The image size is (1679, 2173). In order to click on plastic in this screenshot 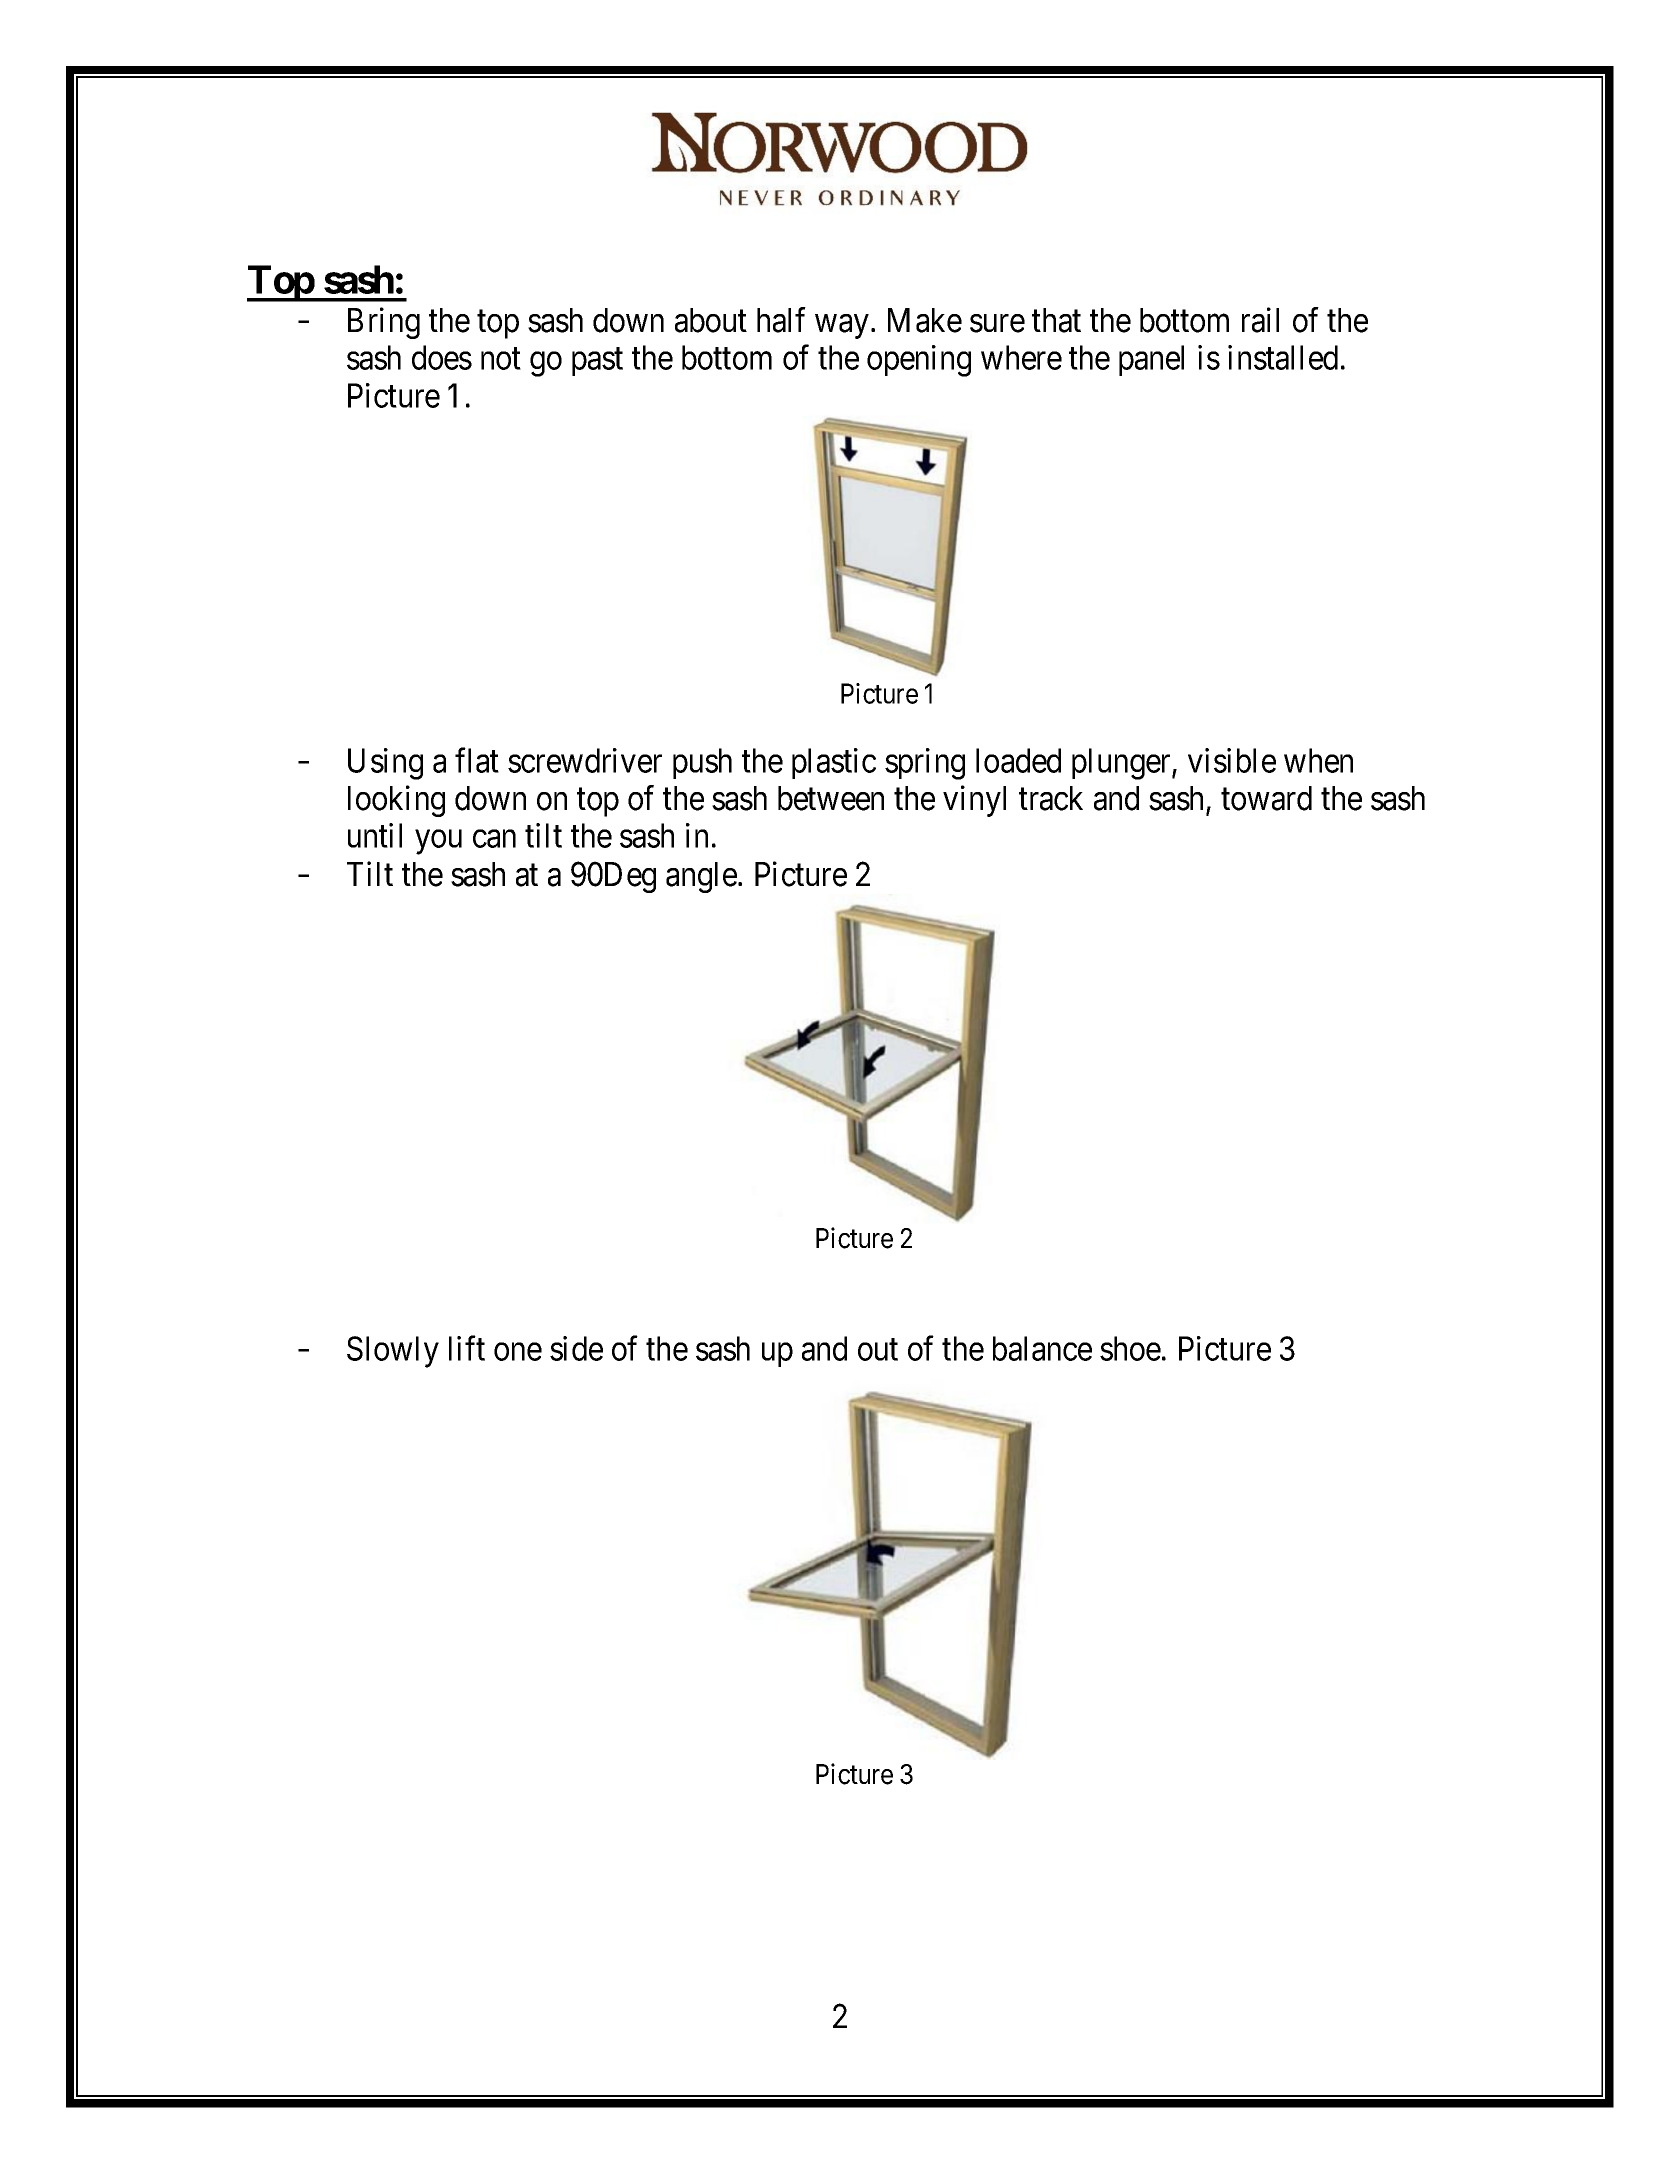, I will do `click(834, 763)`.
